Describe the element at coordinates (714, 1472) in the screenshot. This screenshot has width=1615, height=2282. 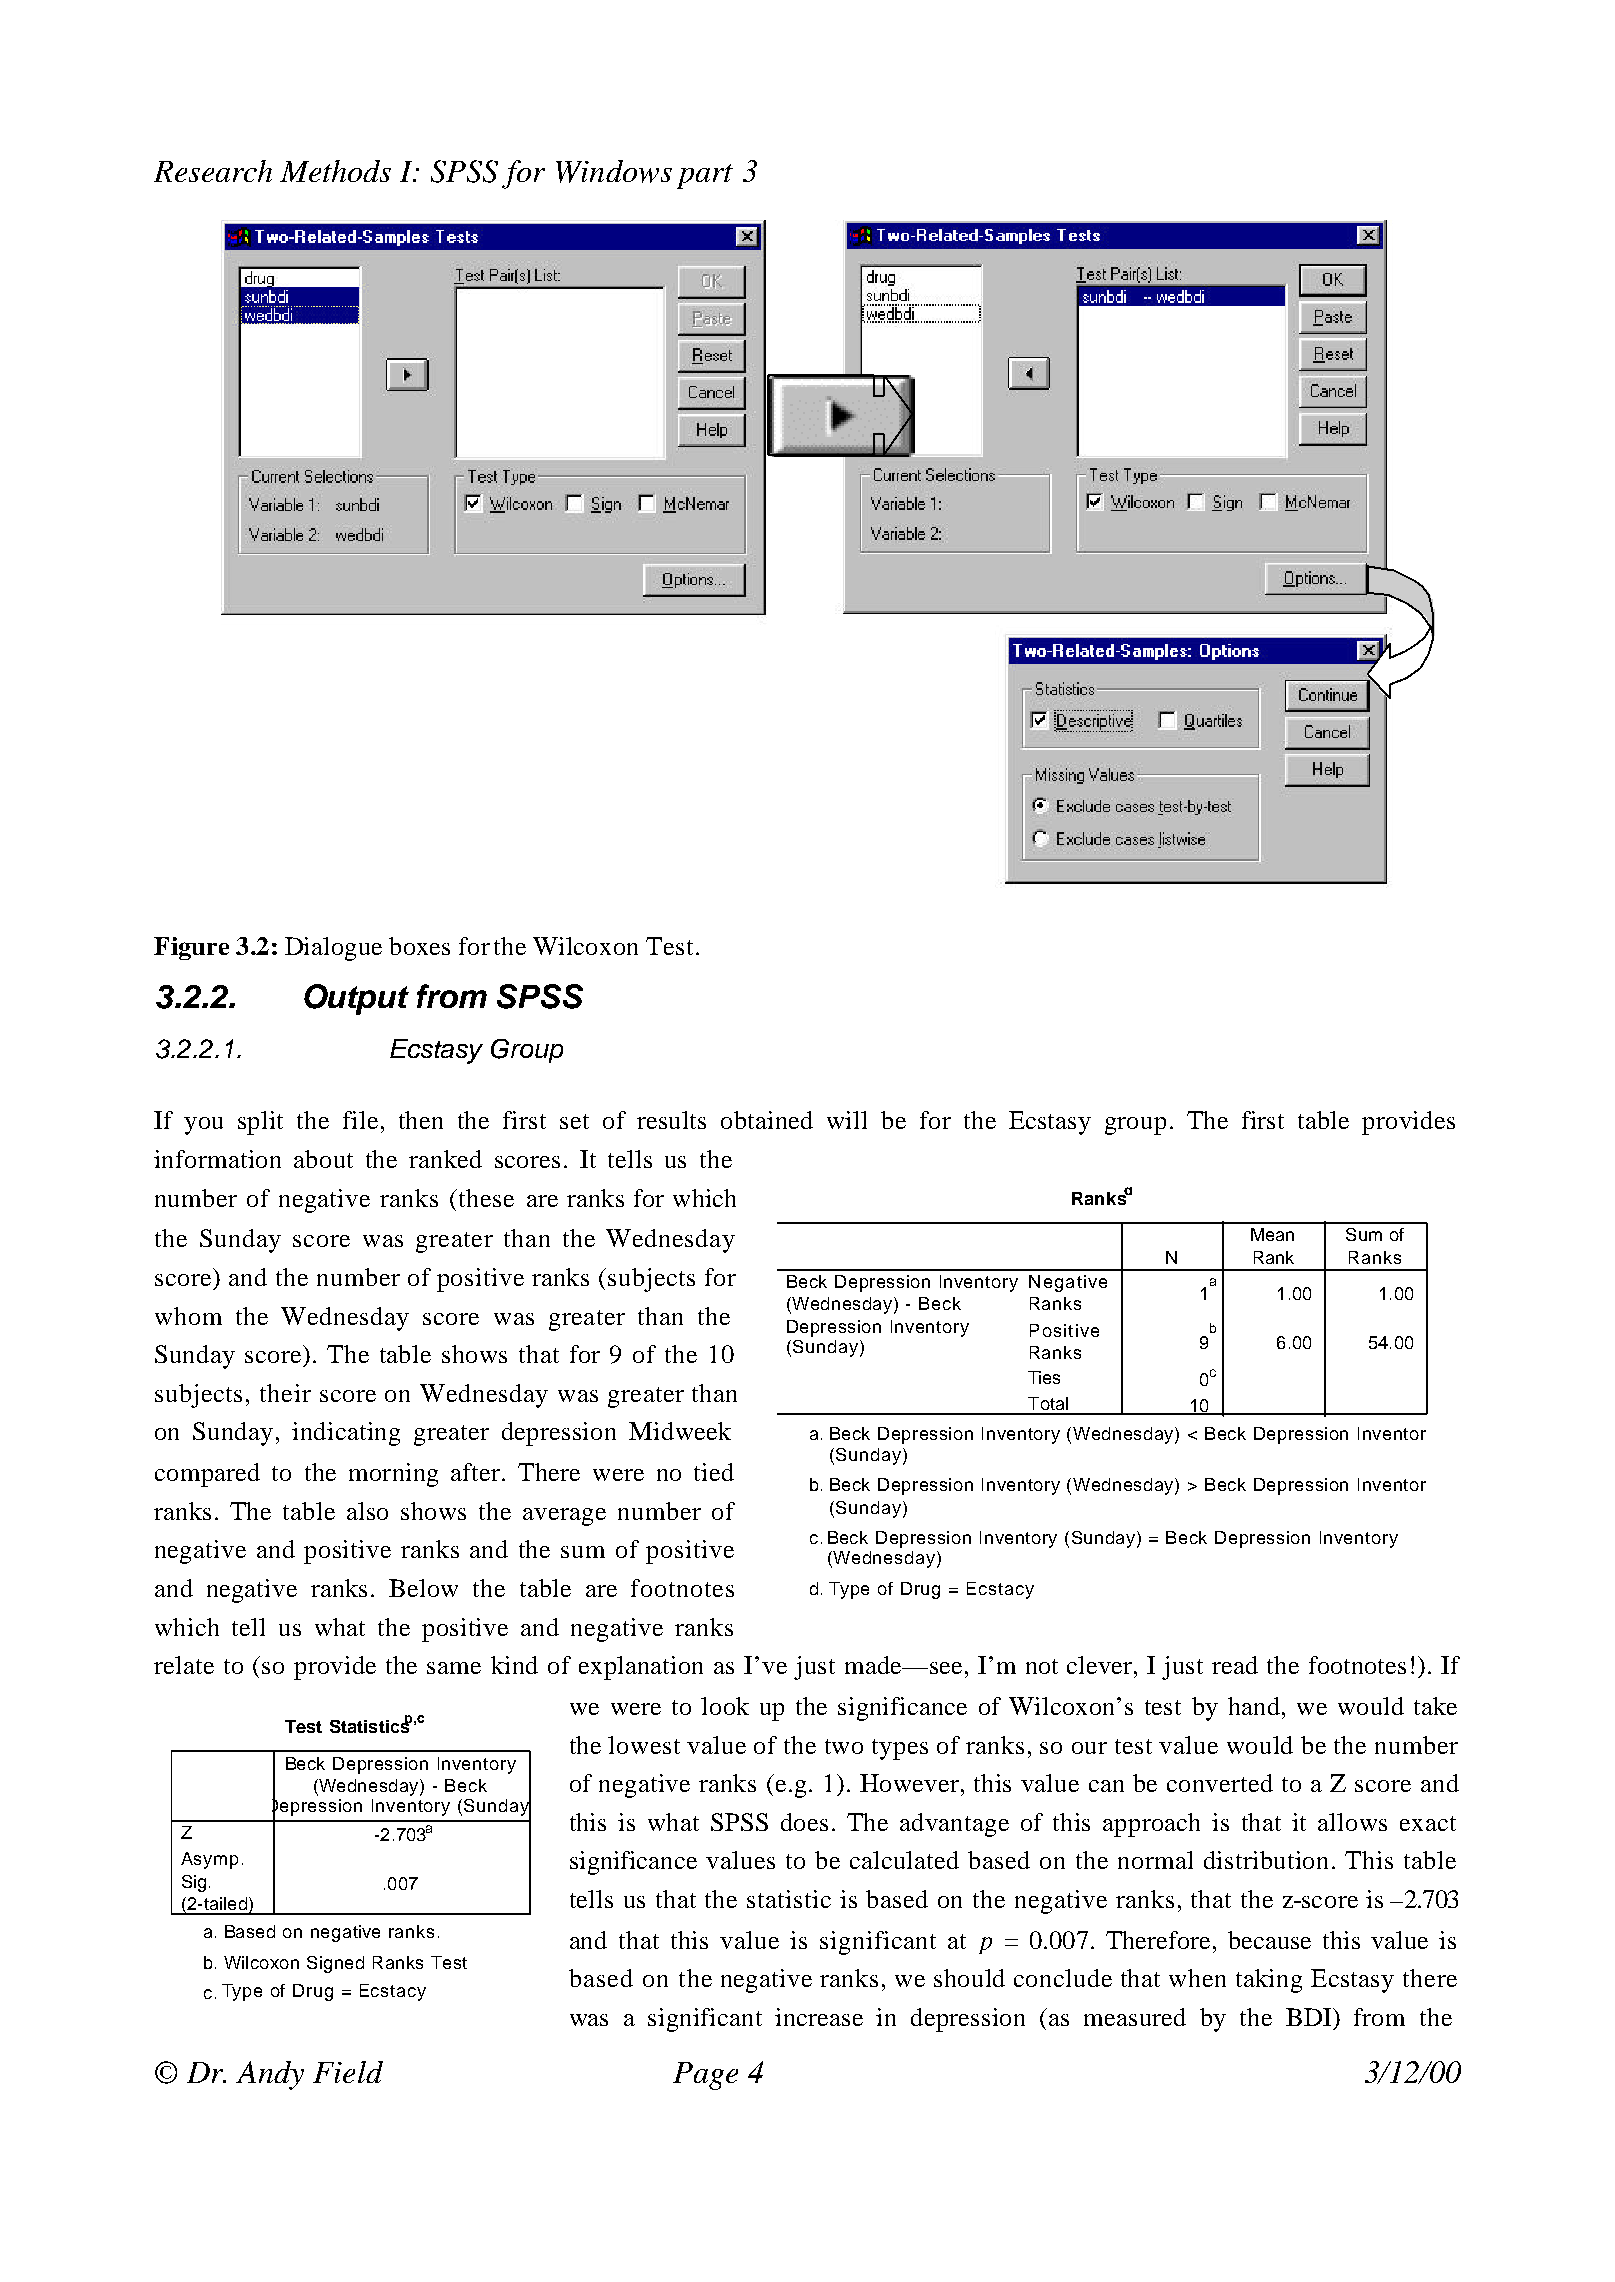
I see `tied` at that location.
